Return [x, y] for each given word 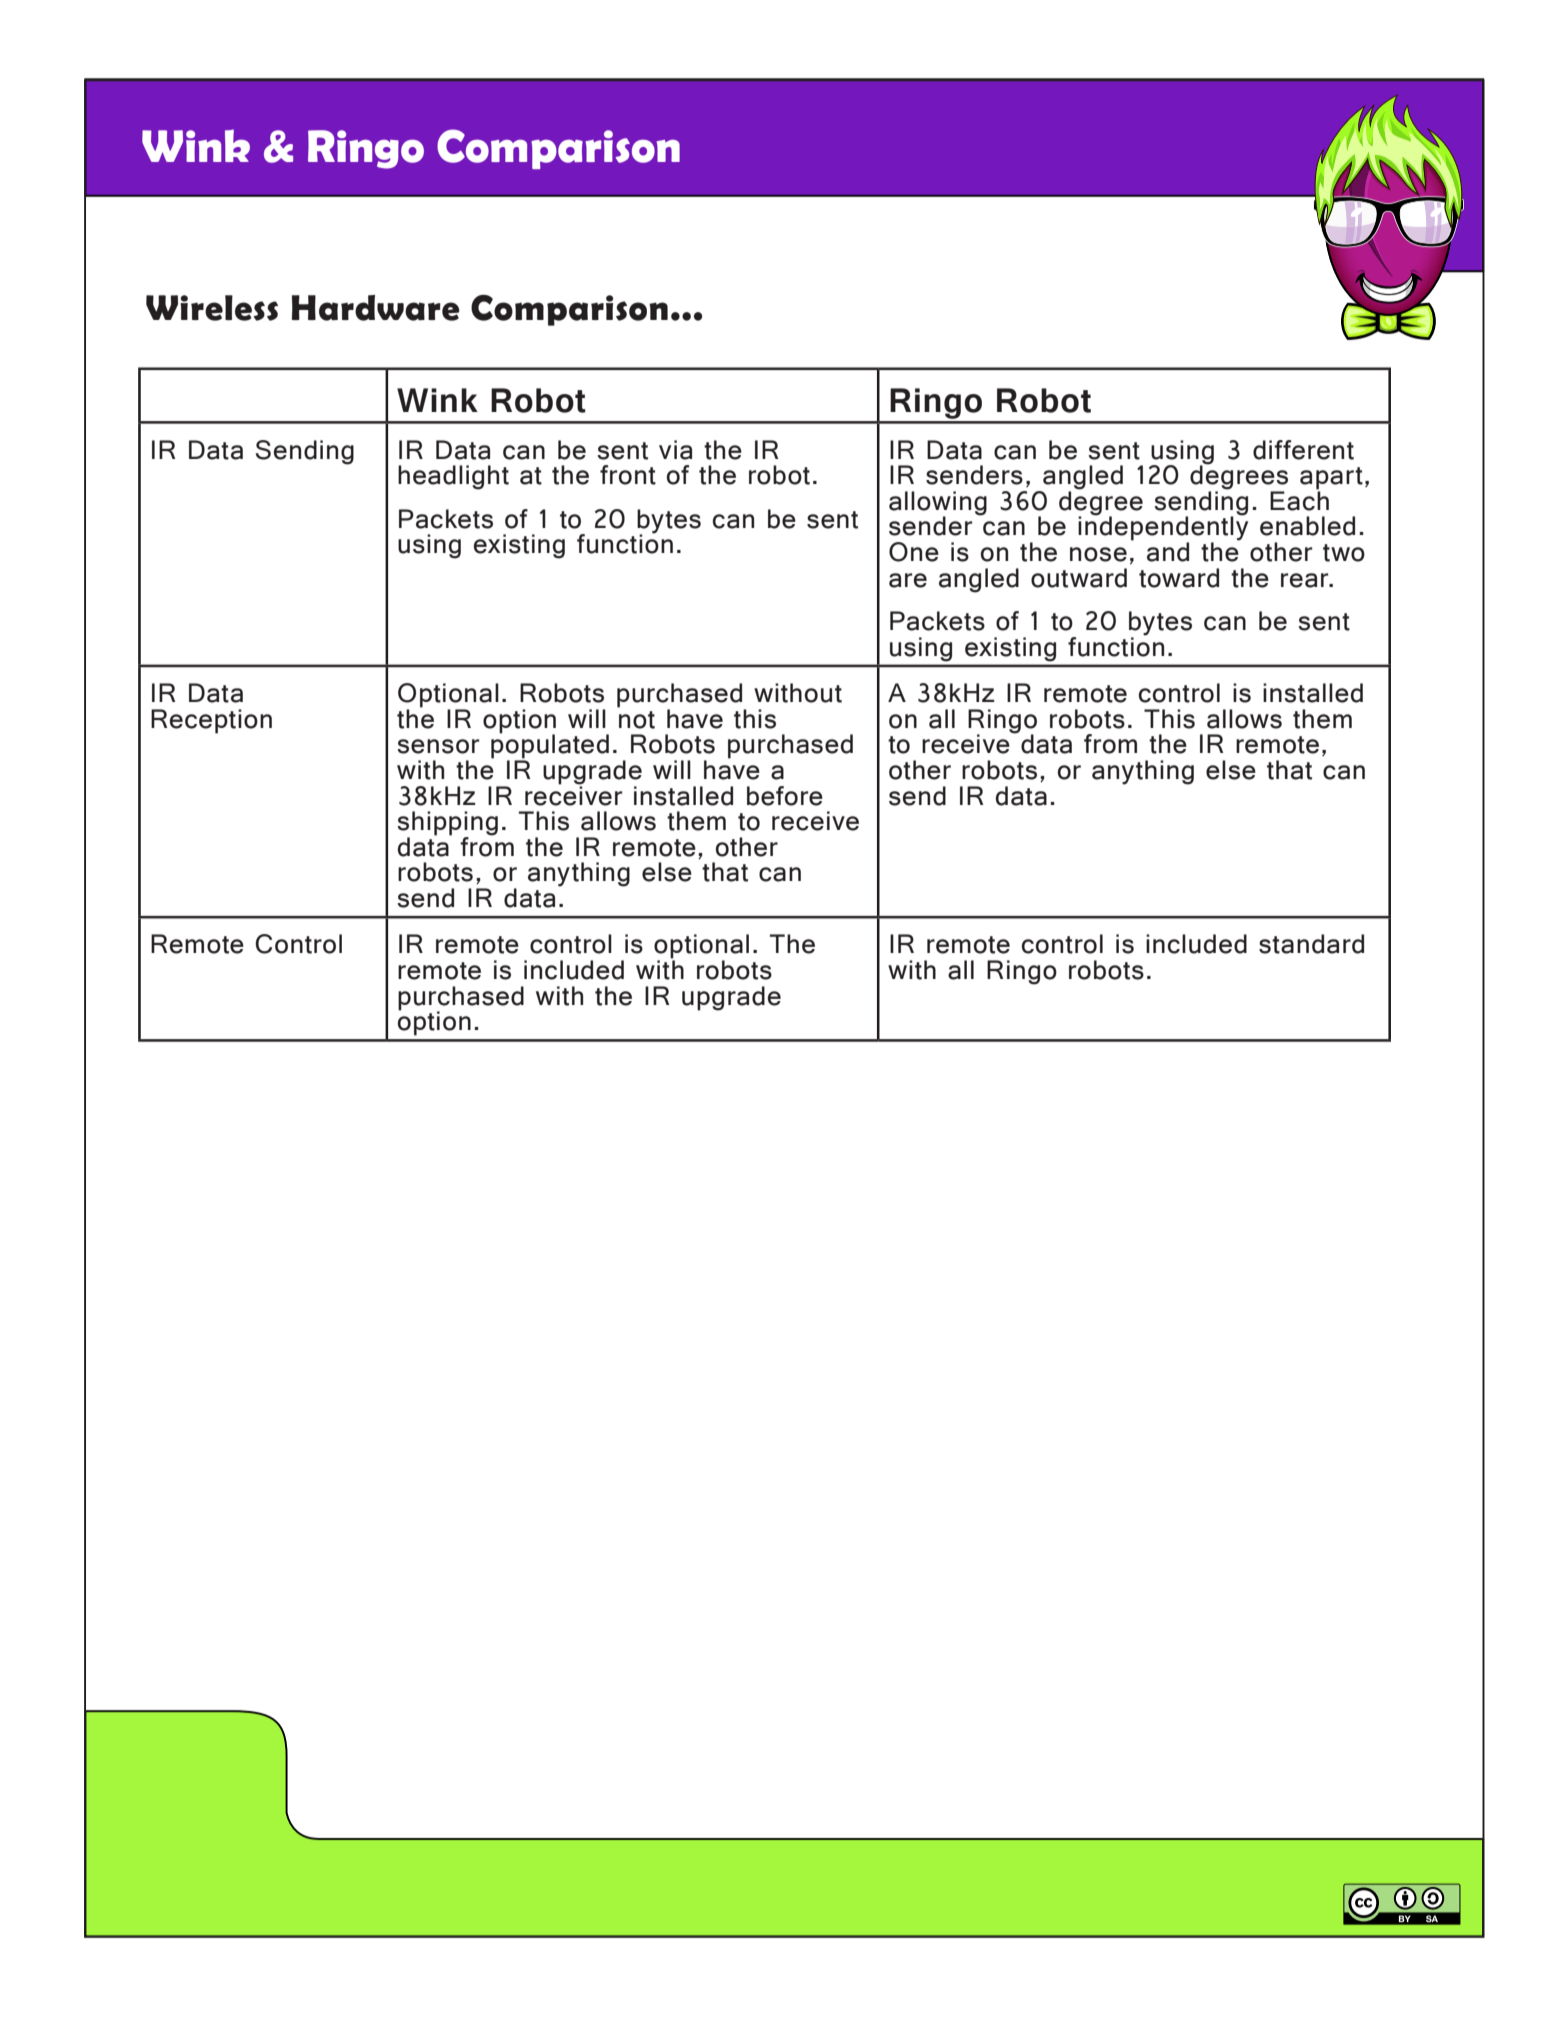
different [1303, 450]
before [785, 796]
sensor [438, 746]
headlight [453, 477]
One [914, 552]
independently [1163, 528]
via [675, 450]
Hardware [376, 308]
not [637, 720]
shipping [447, 824]
